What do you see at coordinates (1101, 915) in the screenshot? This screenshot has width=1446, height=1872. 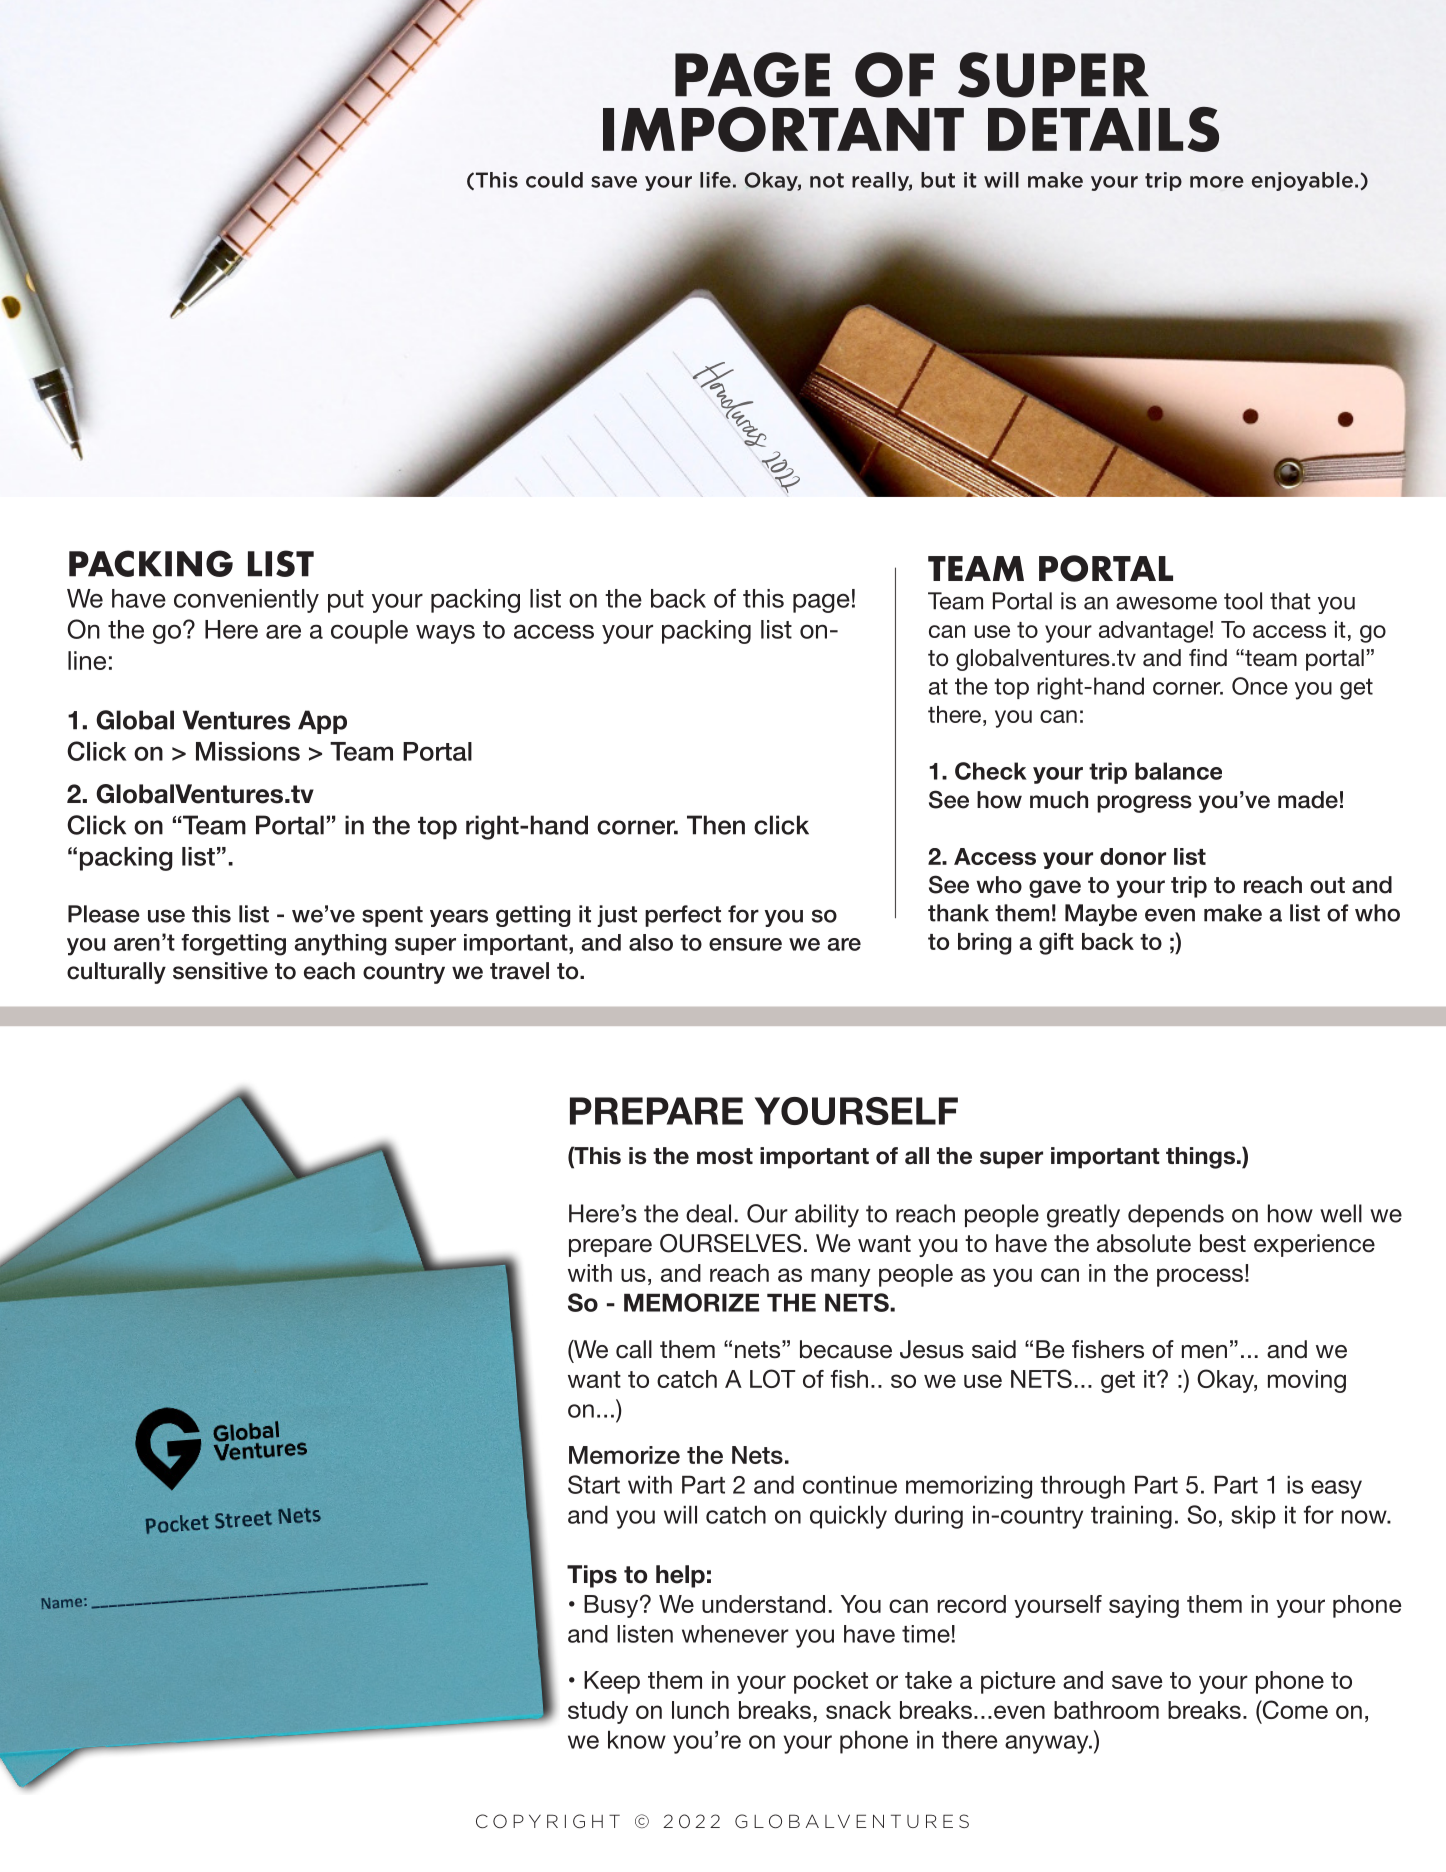 I see `Maybe` at bounding box center [1101, 915].
